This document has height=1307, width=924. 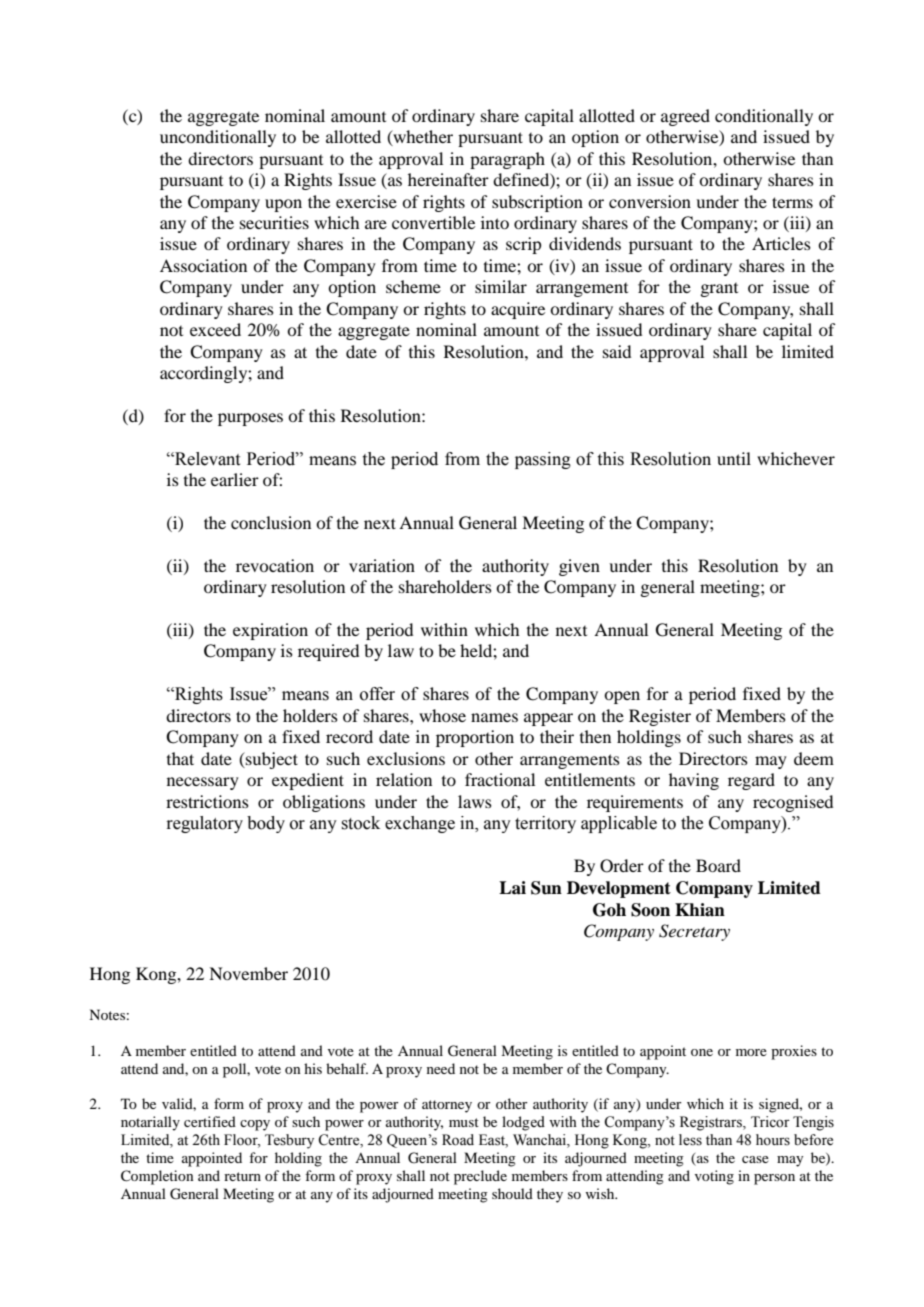 I want to click on return, so click(x=242, y=1176).
